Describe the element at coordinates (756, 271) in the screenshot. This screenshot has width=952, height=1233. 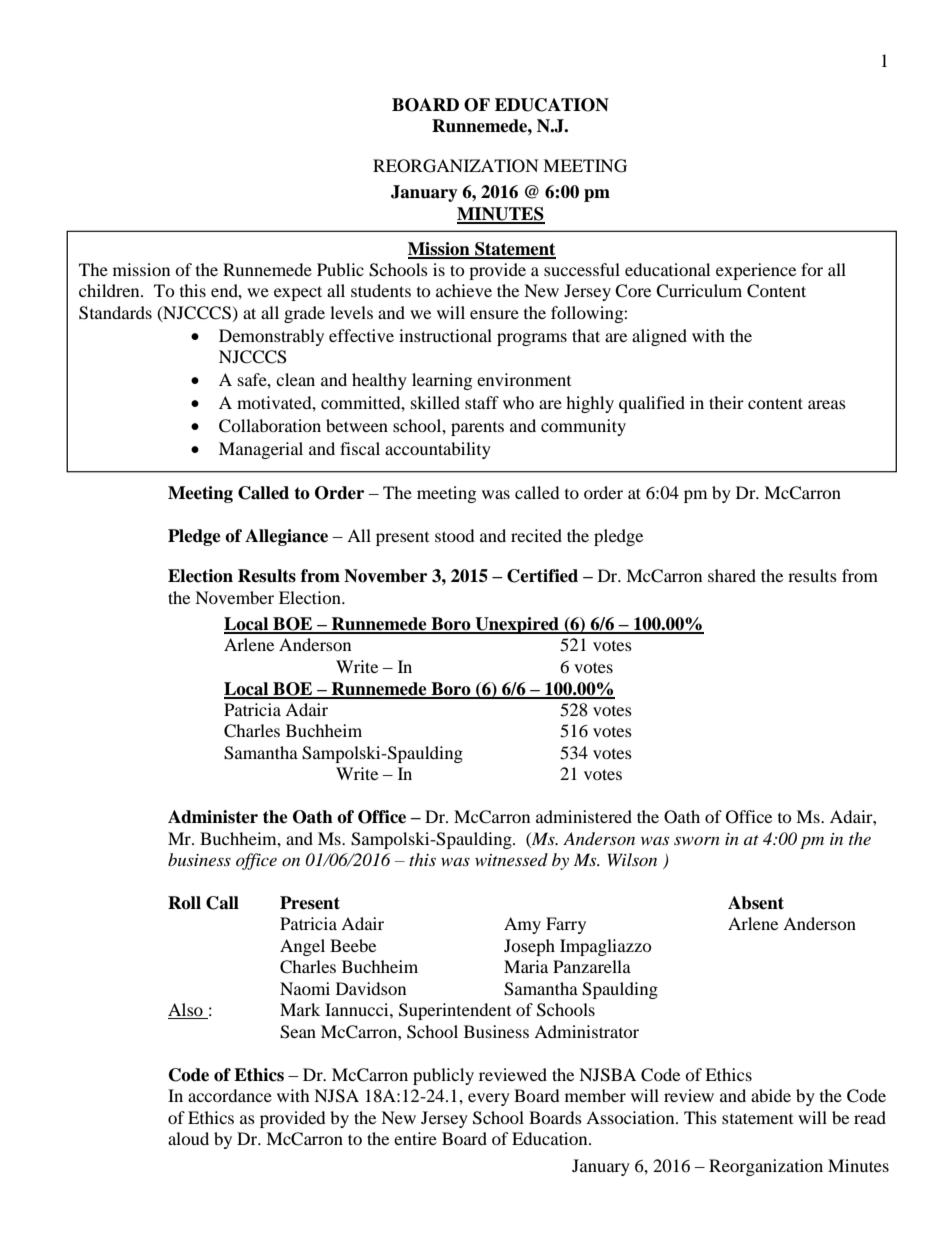
I see `experience` at that location.
